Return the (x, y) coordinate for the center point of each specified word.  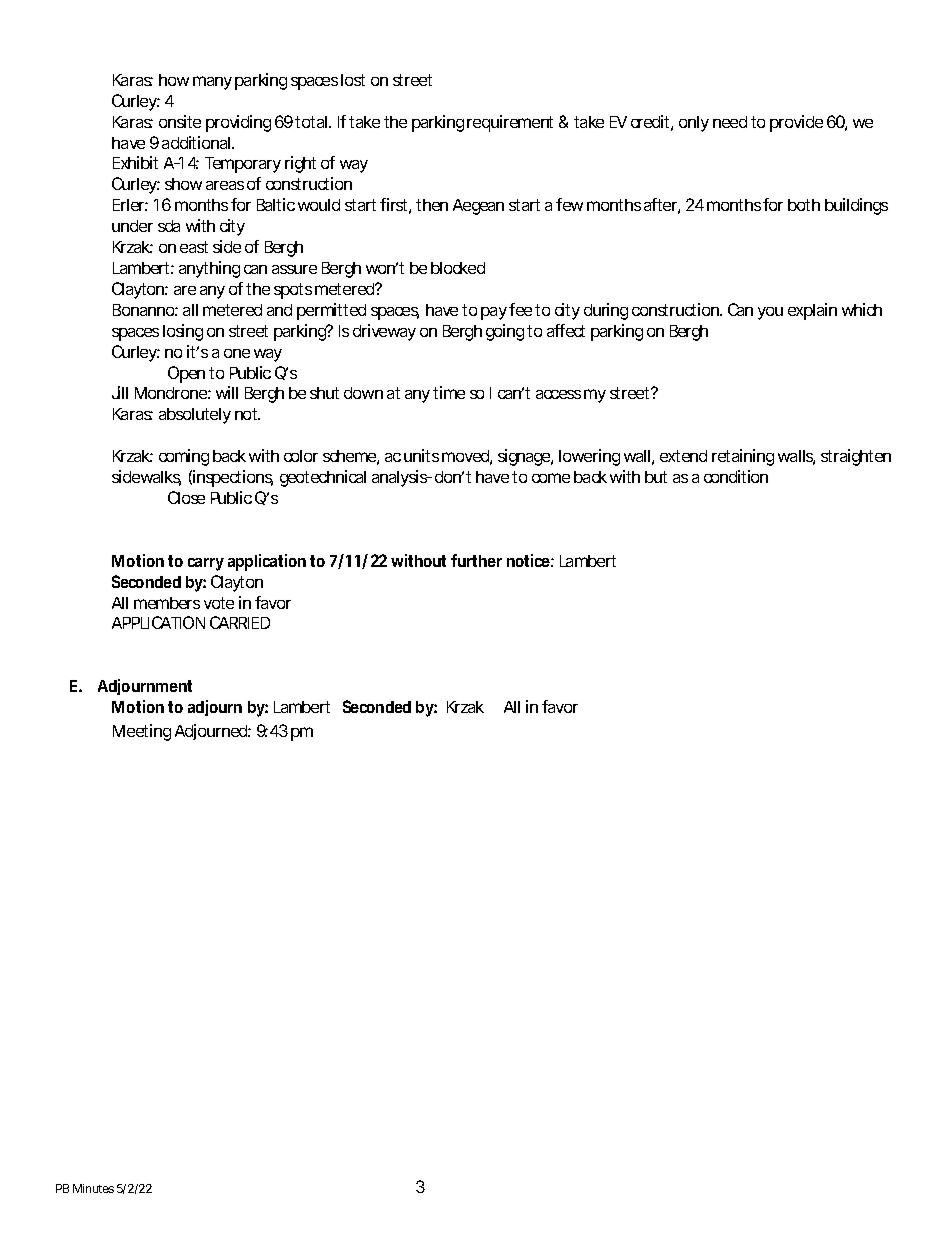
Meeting (142, 732)
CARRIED (240, 622)
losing (183, 332)
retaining (743, 457)
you (770, 313)
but (656, 477)
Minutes (93, 1188)
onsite (180, 121)
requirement (510, 123)
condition (736, 476)
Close (186, 497)
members (167, 603)
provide (796, 123)
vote (219, 603)
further (476, 560)
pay (494, 313)
